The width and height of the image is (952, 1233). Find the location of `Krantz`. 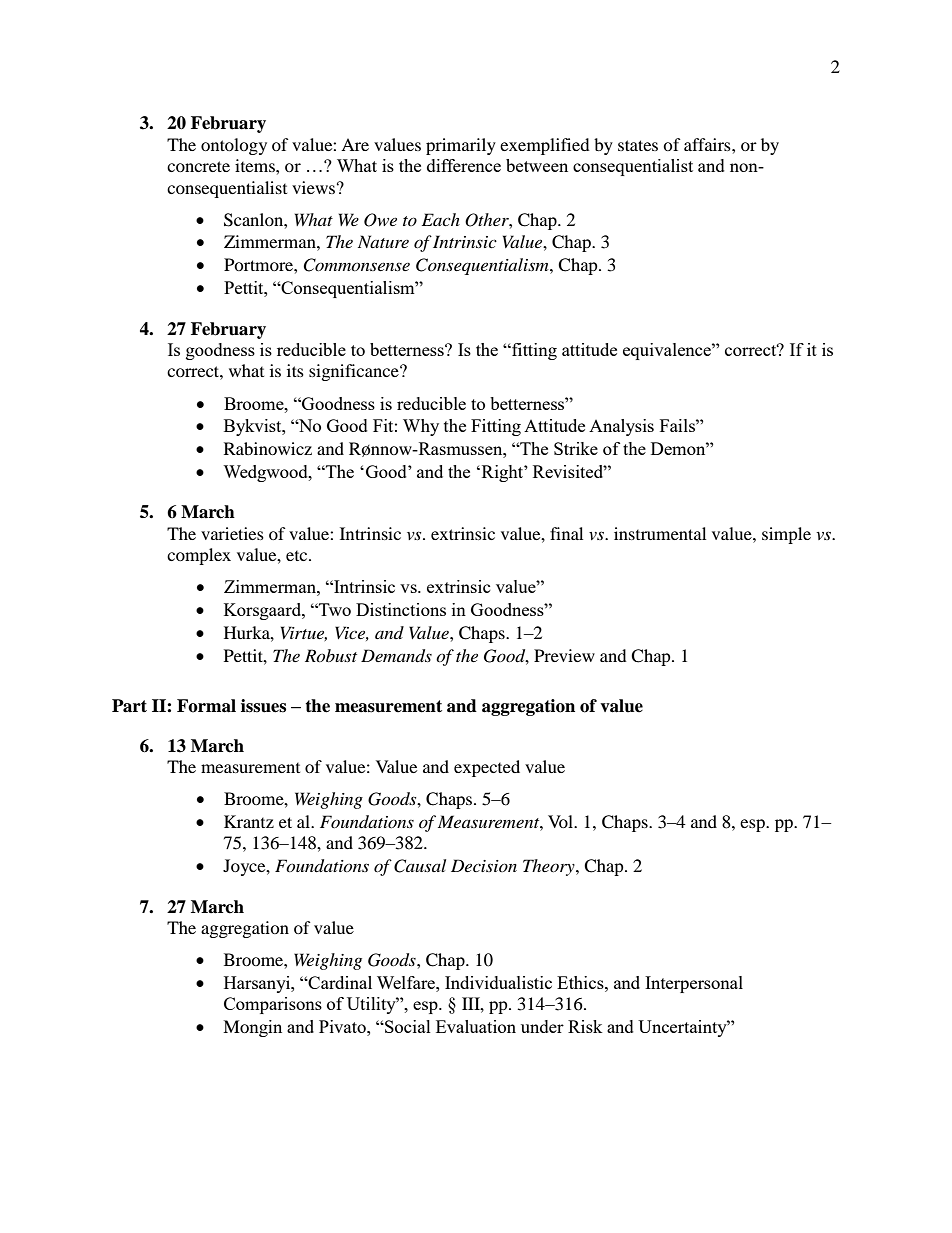

Krantz is located at coordinates (249, 821).
